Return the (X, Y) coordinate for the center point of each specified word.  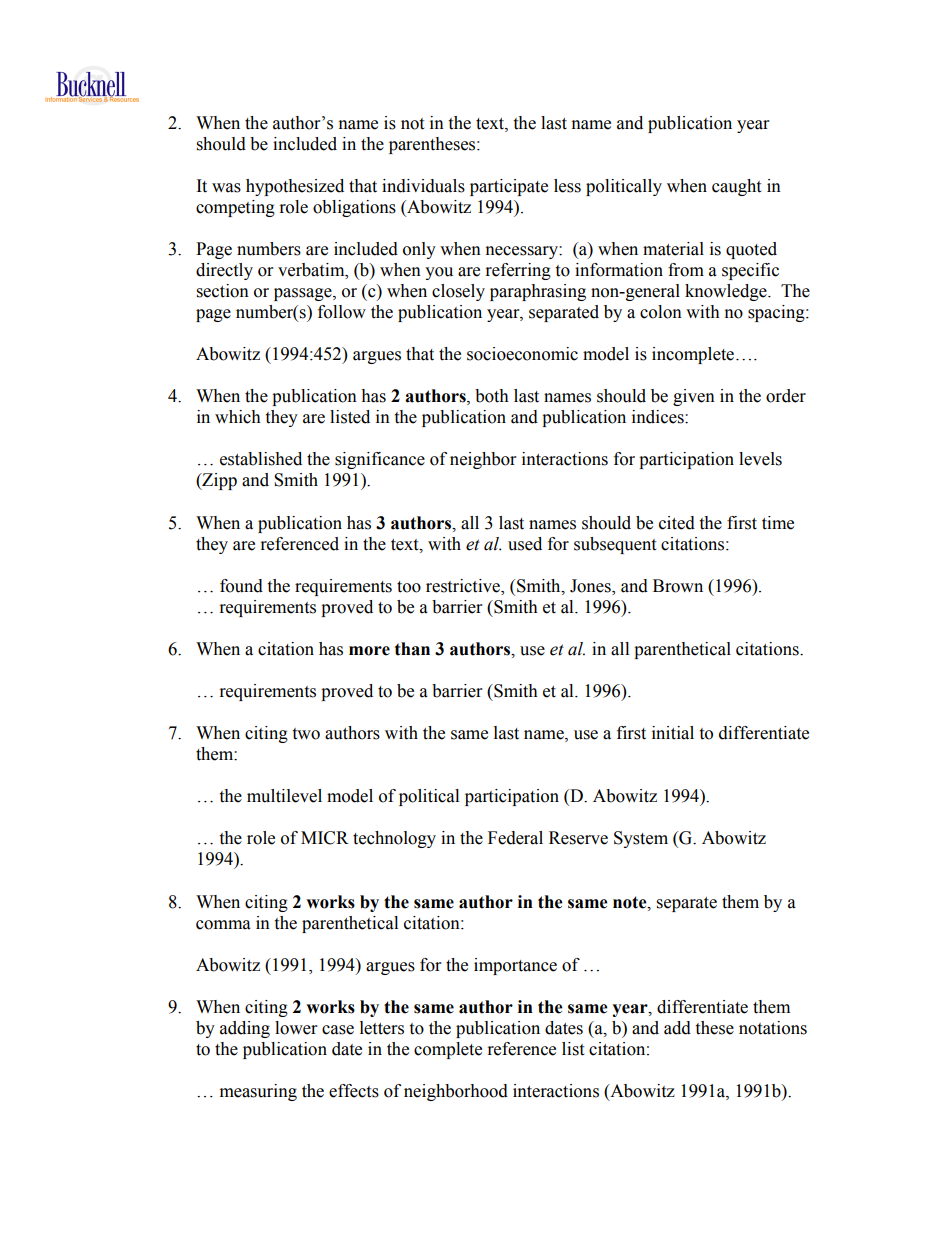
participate (509, 187)
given (694, 397)
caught (736, 187)
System (641, 839)
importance (515, 966)
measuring (258, 1092)
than (412, 649)
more (369, 651)
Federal (515, 838)
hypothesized (295, 187)
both (492, 396)
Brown (678, 586)
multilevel (284, 796)
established (261, 459)
